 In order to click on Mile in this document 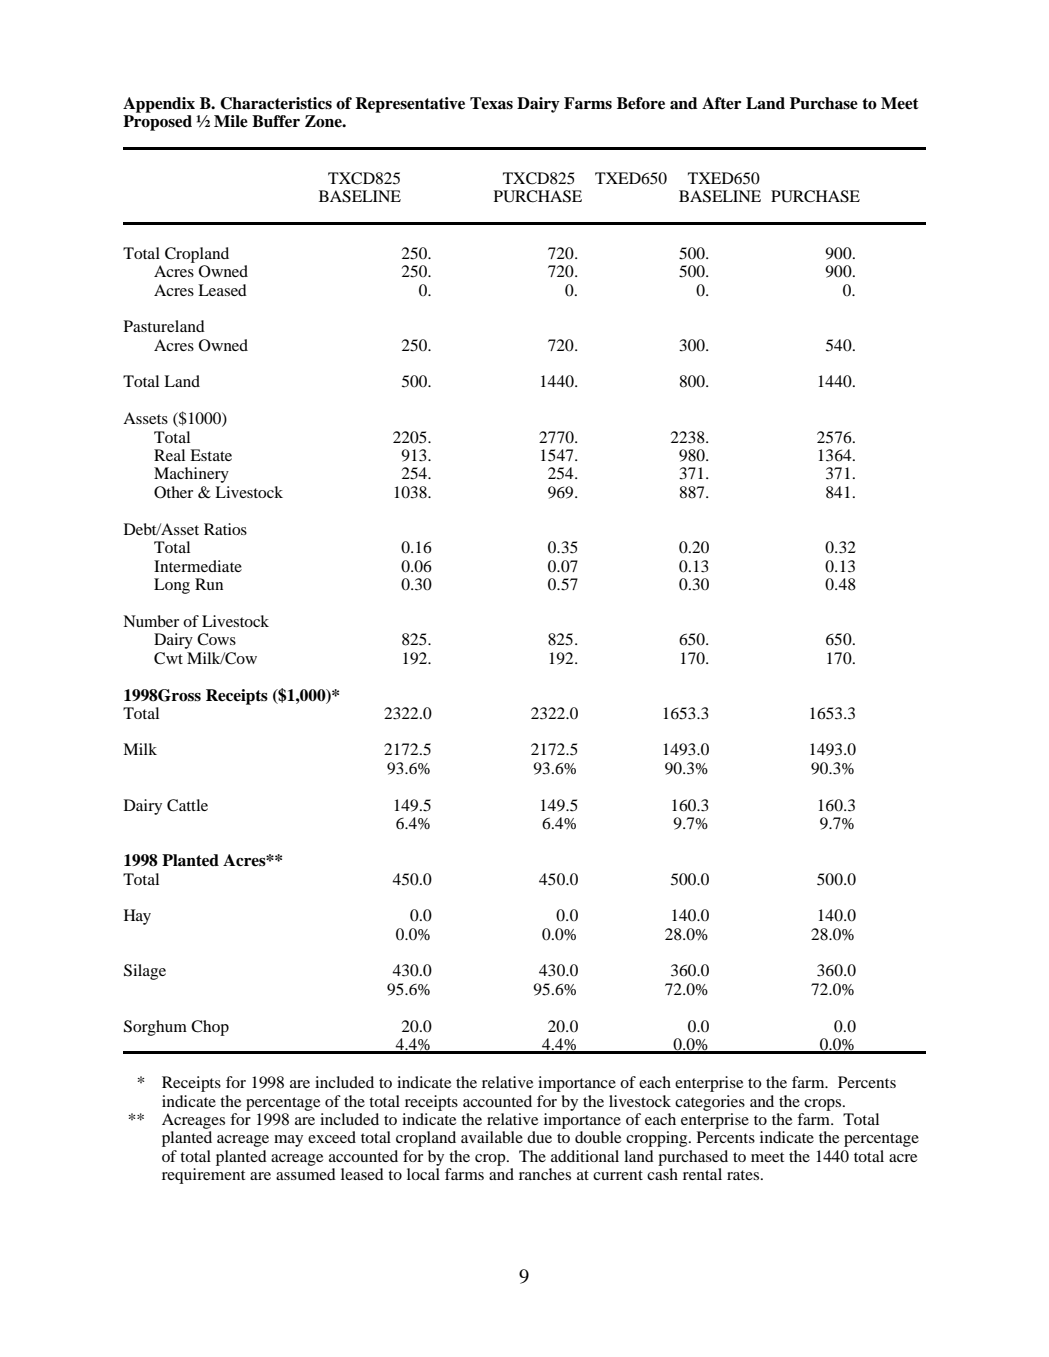, I will do `click(231, 121)`.
